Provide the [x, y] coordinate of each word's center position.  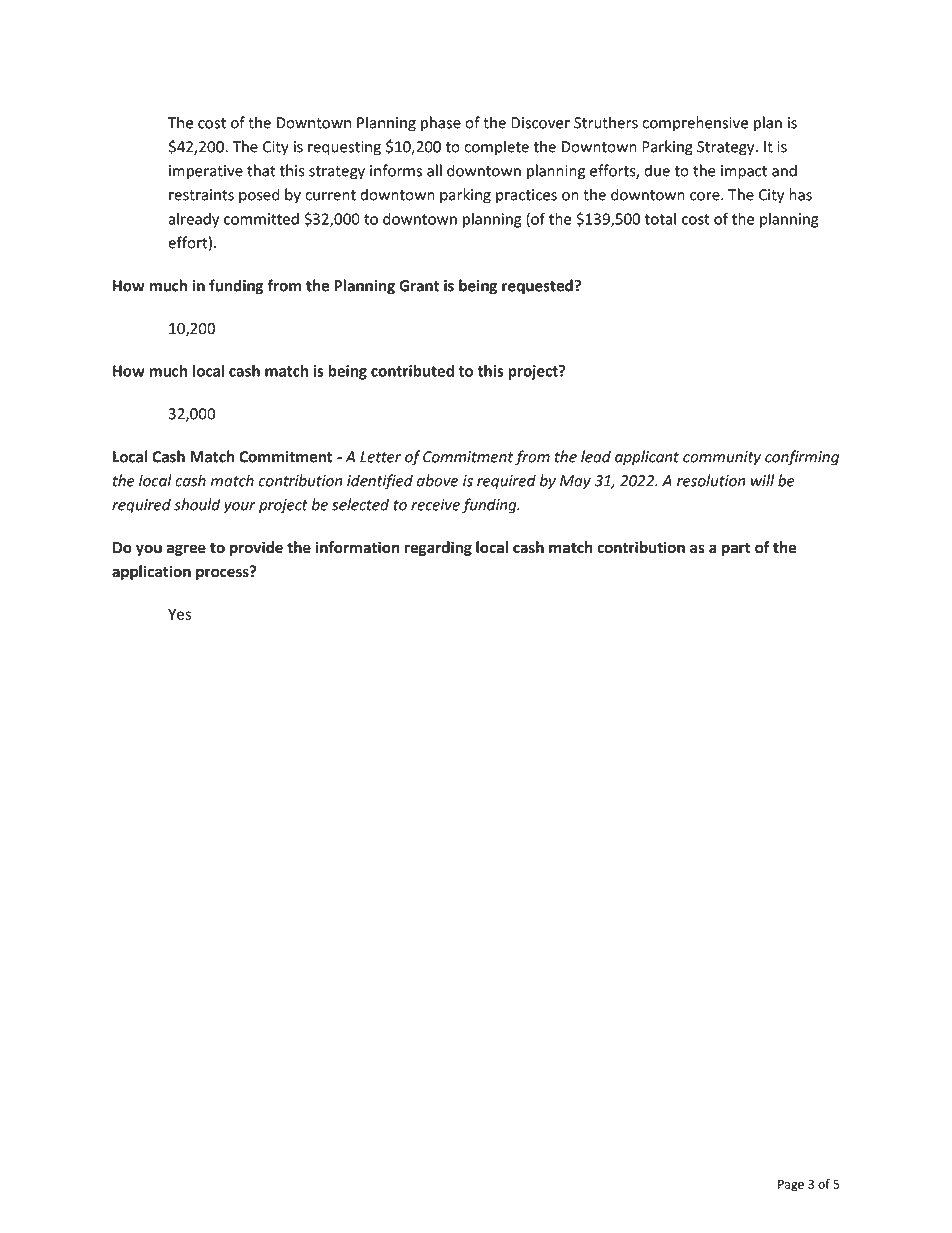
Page [791, 1186]
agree [186, 550]
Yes [179, 614]
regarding [438, 548]
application [151, 572]
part [736, 549]
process [223, 573]
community [722, 458]
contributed [412, 371]
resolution [711, 480]
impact [744, 172]
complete [496, 148]
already [193, 220]
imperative [206, 172]
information [358, 547]
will [762, 480]
